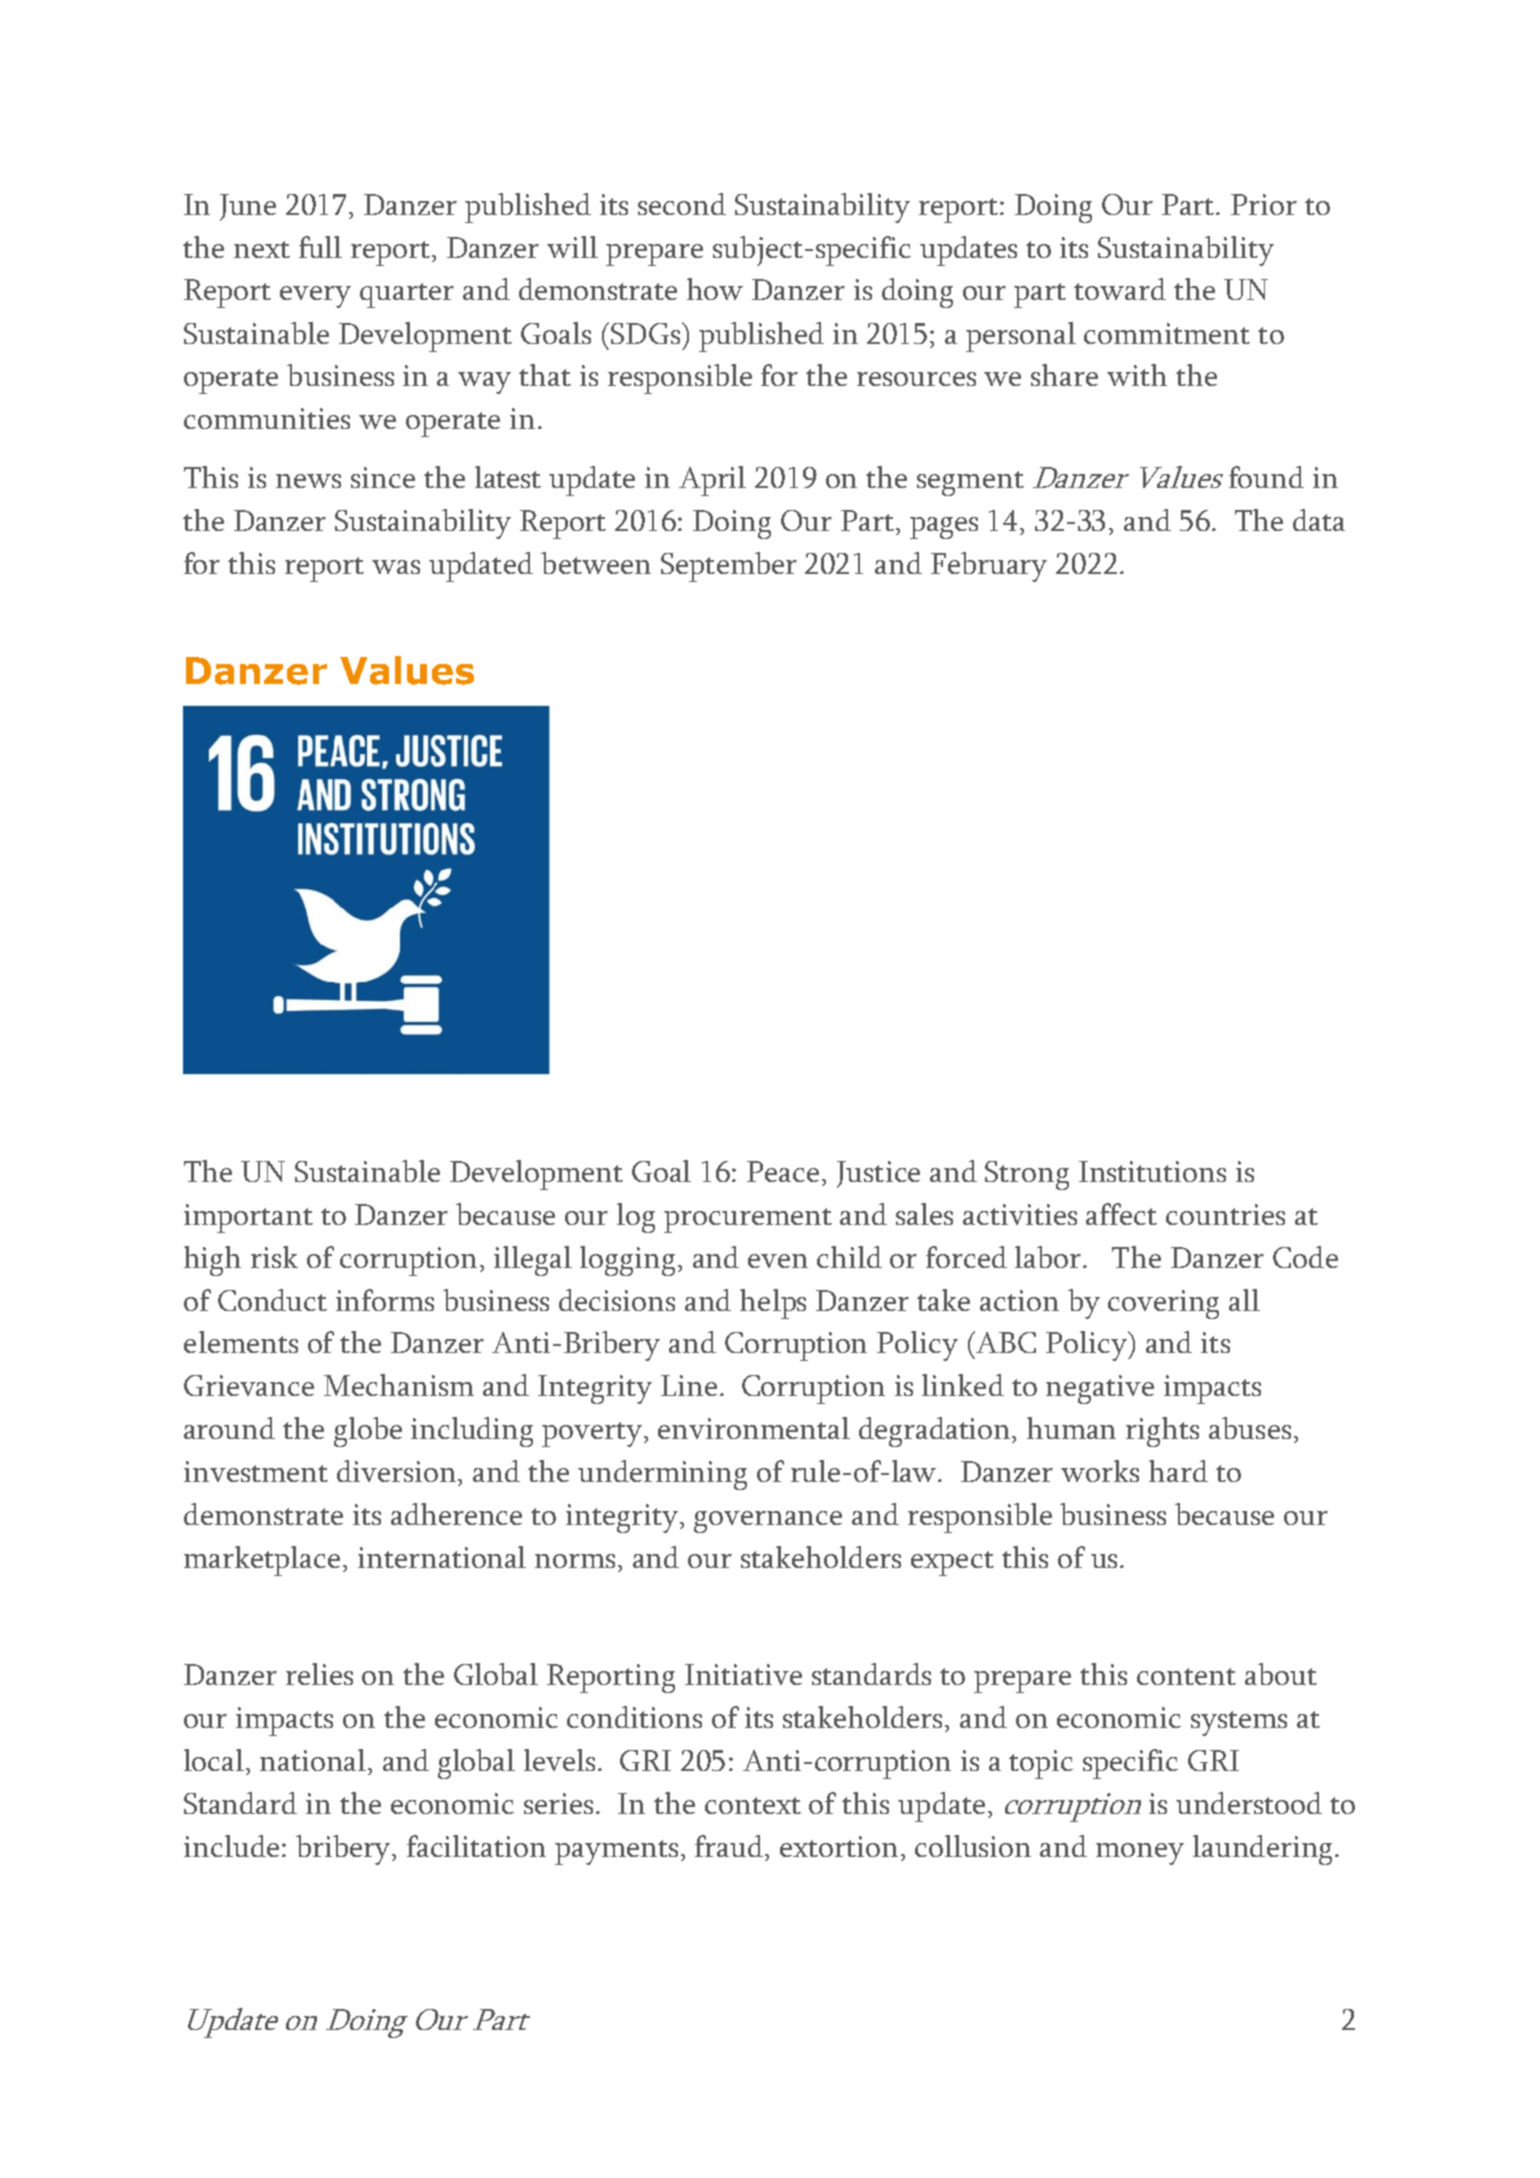 This image has width=1540, height=2178. What do you see at coordinates (753, 1805) in the image?
I see `context` at bounding box center [753, 1805].
